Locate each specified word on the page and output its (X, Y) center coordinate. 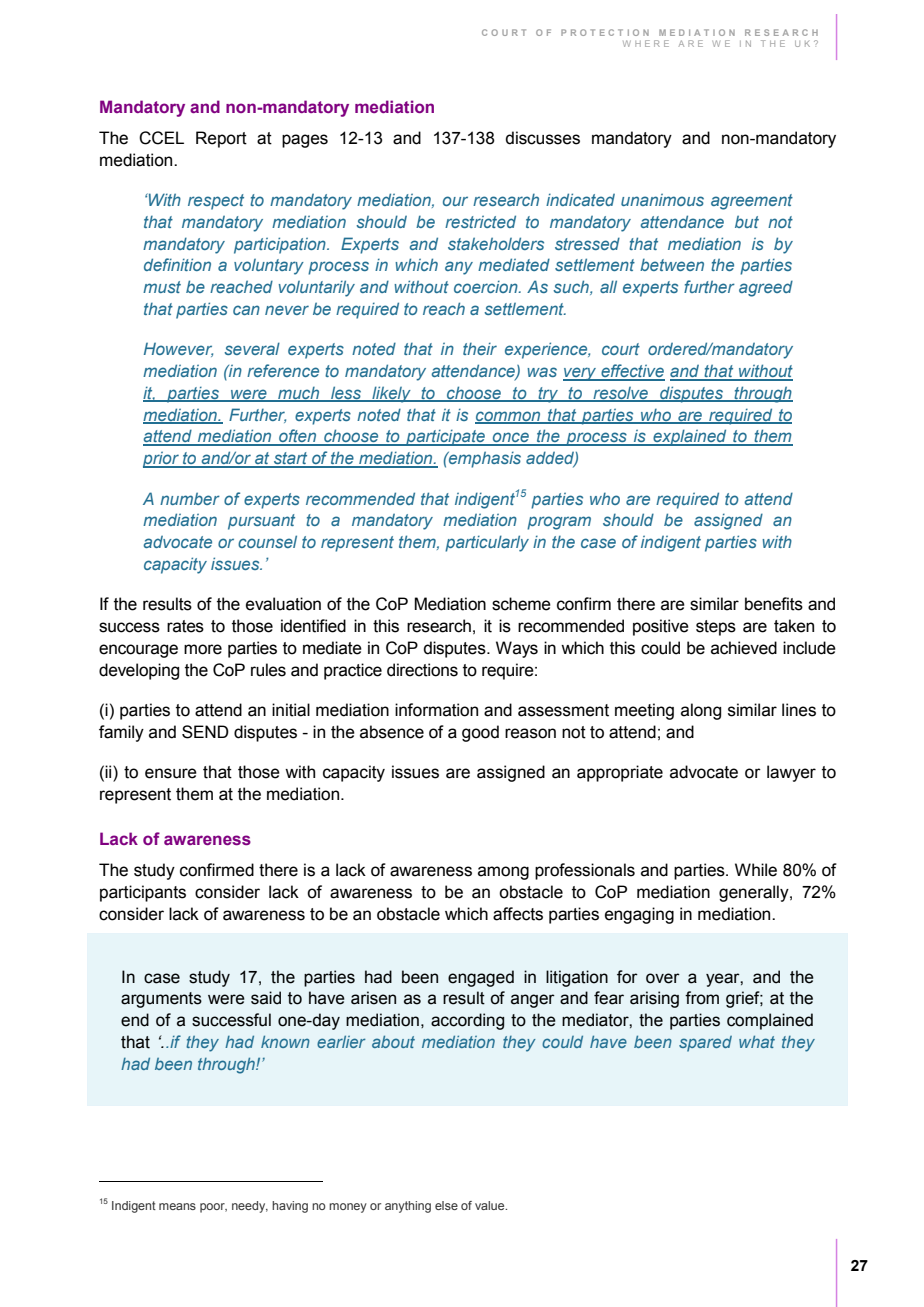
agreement (752, 202)
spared (705, 1044)
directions (422, 670)
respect (216, 202)
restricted (480, 221)
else (446, 1205)
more (203, 649)
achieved (744, 648)
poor (213, 1208)
